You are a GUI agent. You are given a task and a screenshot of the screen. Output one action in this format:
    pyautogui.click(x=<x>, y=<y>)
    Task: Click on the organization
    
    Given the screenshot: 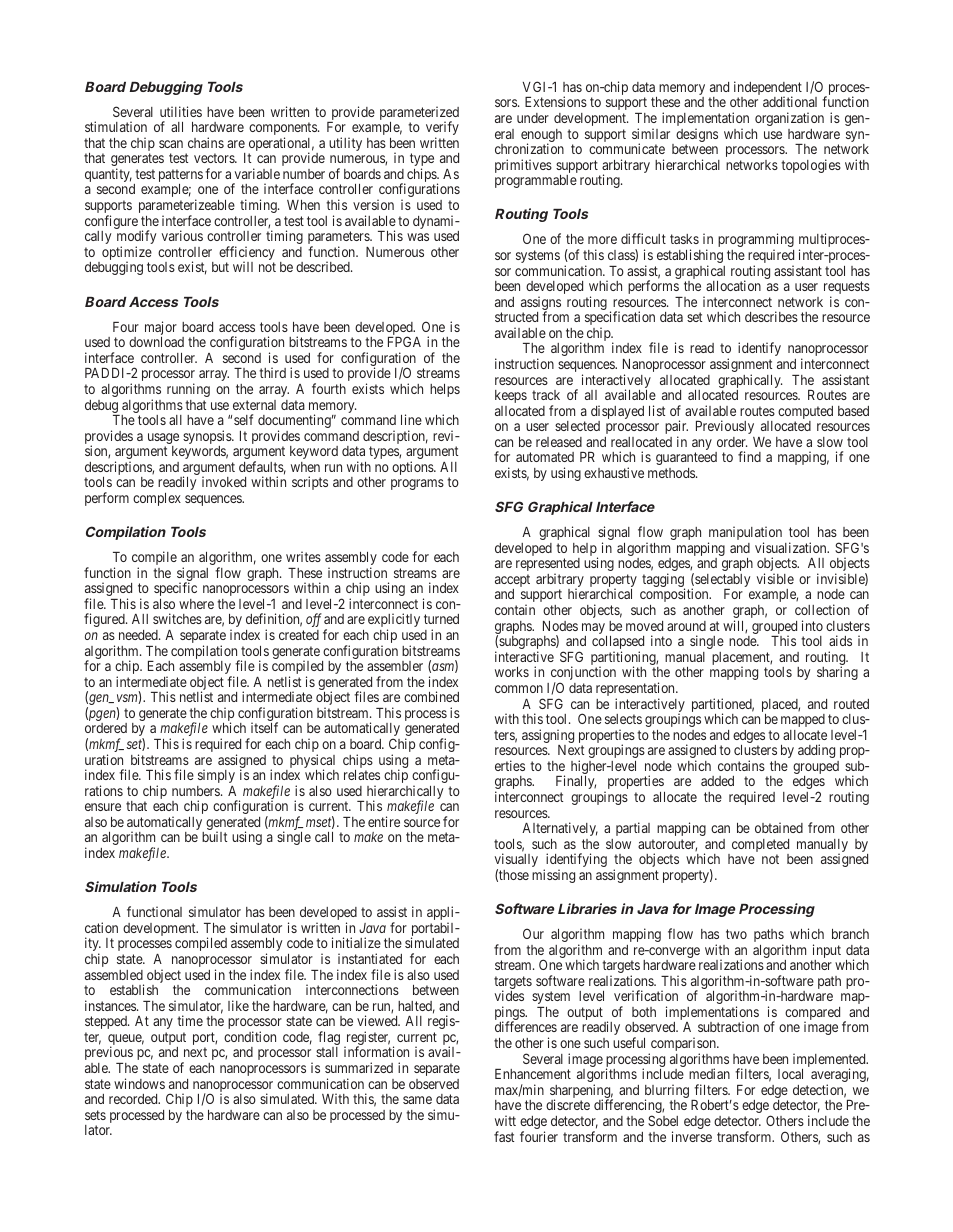 What is the action you would take?
    pyautogui.click(x=789, y=119)
